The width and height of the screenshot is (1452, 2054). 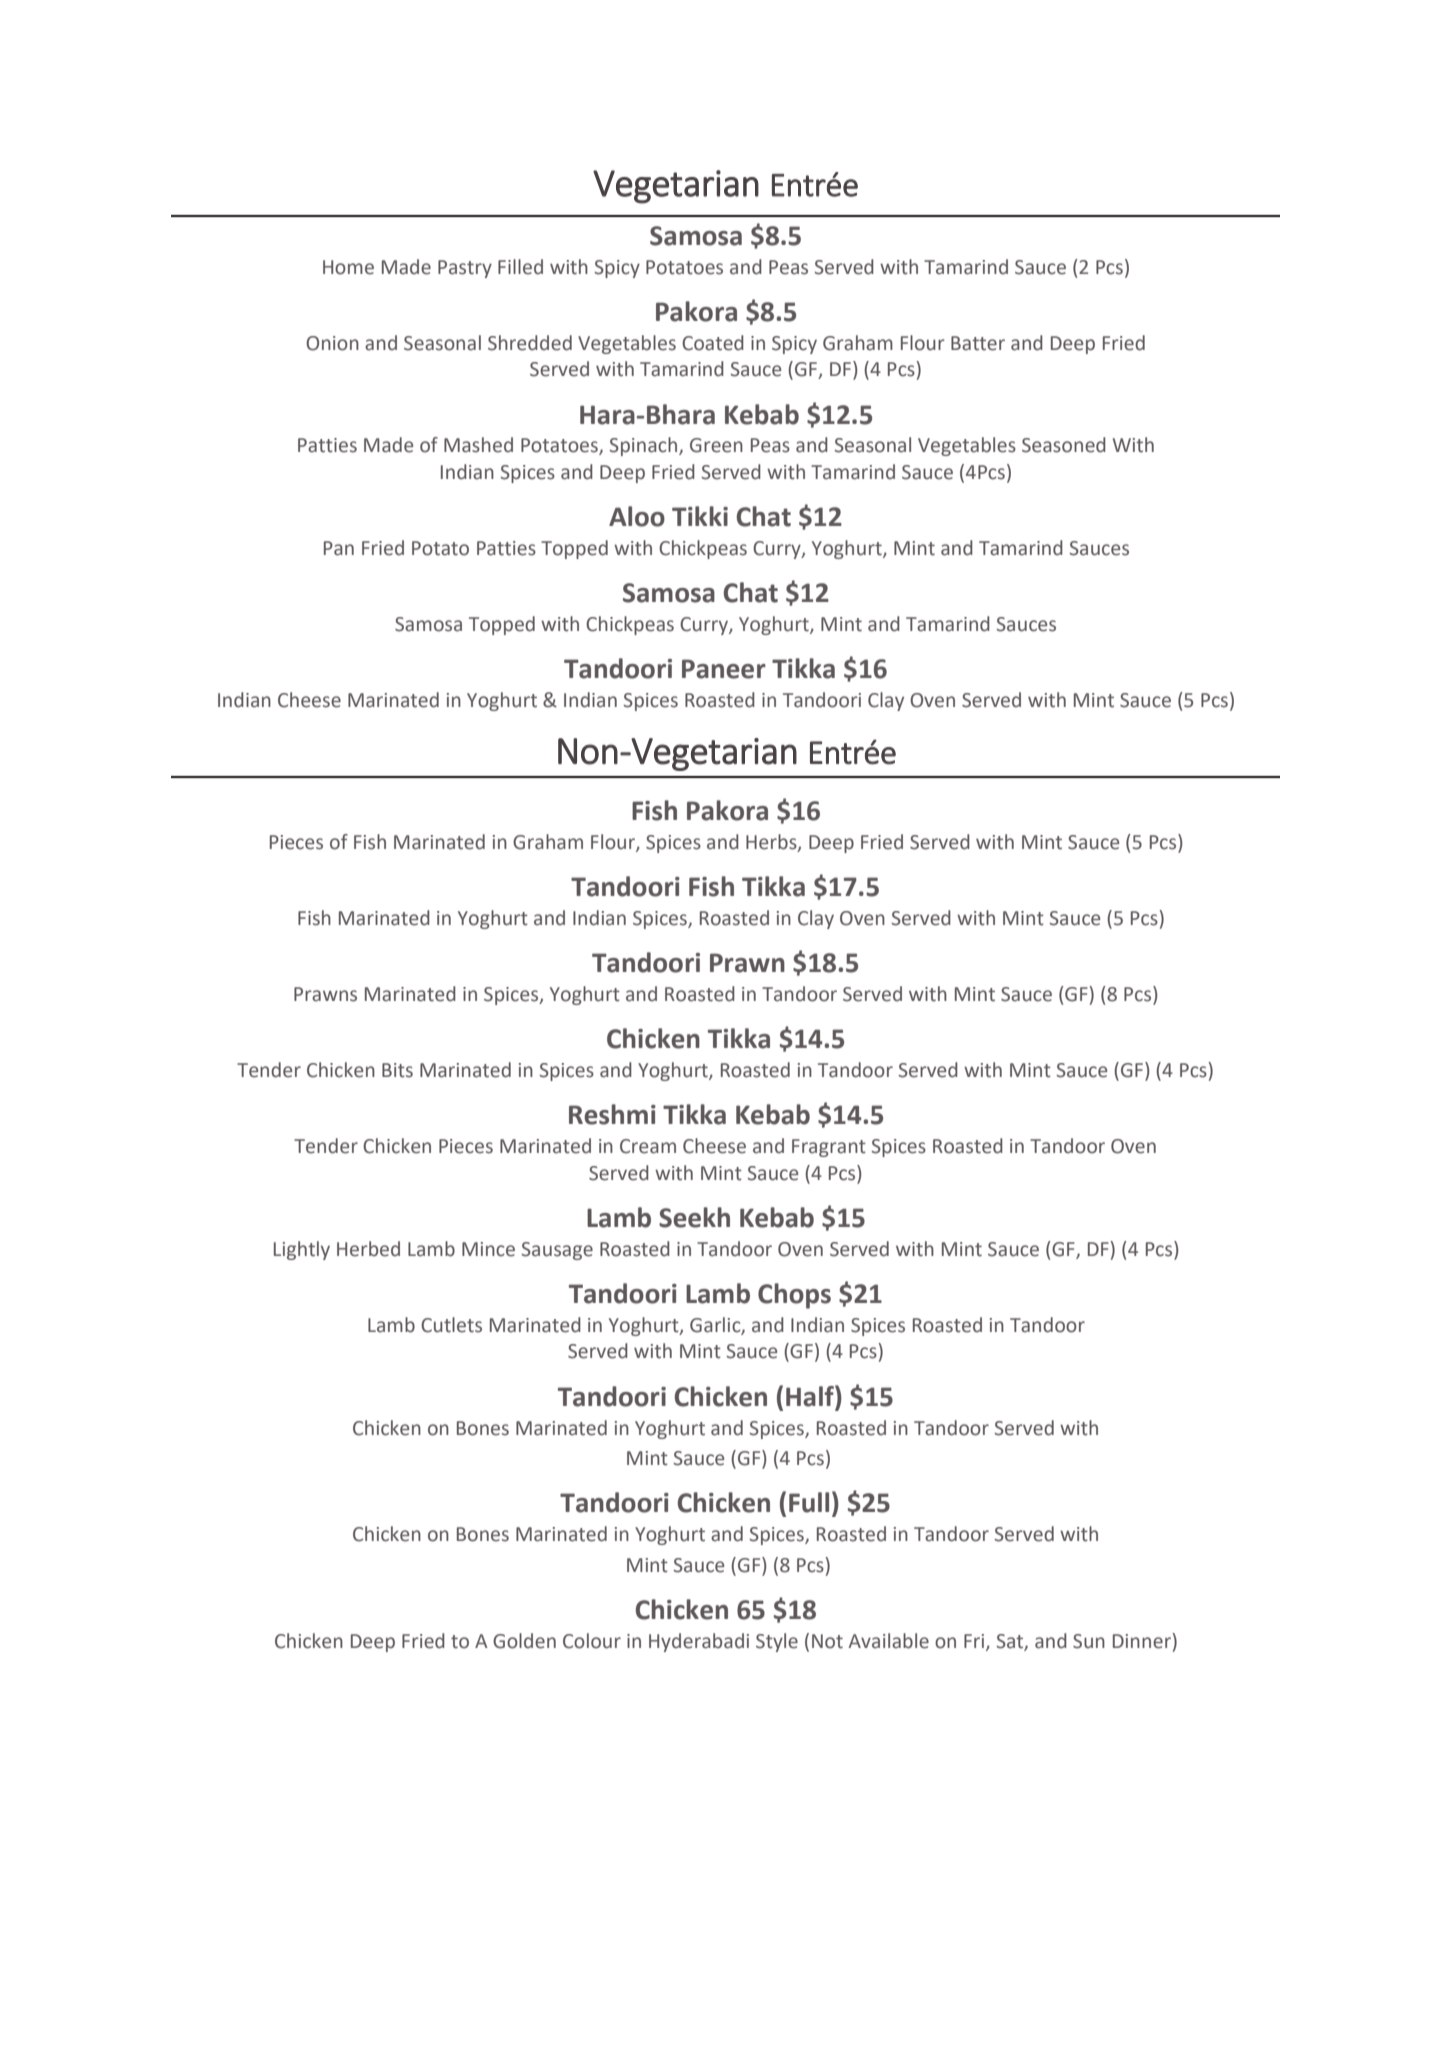 What do you see at coordinates (1064, 445) in the screenshot?
I see `Seasoned` at bounding box center [1064, 445].
